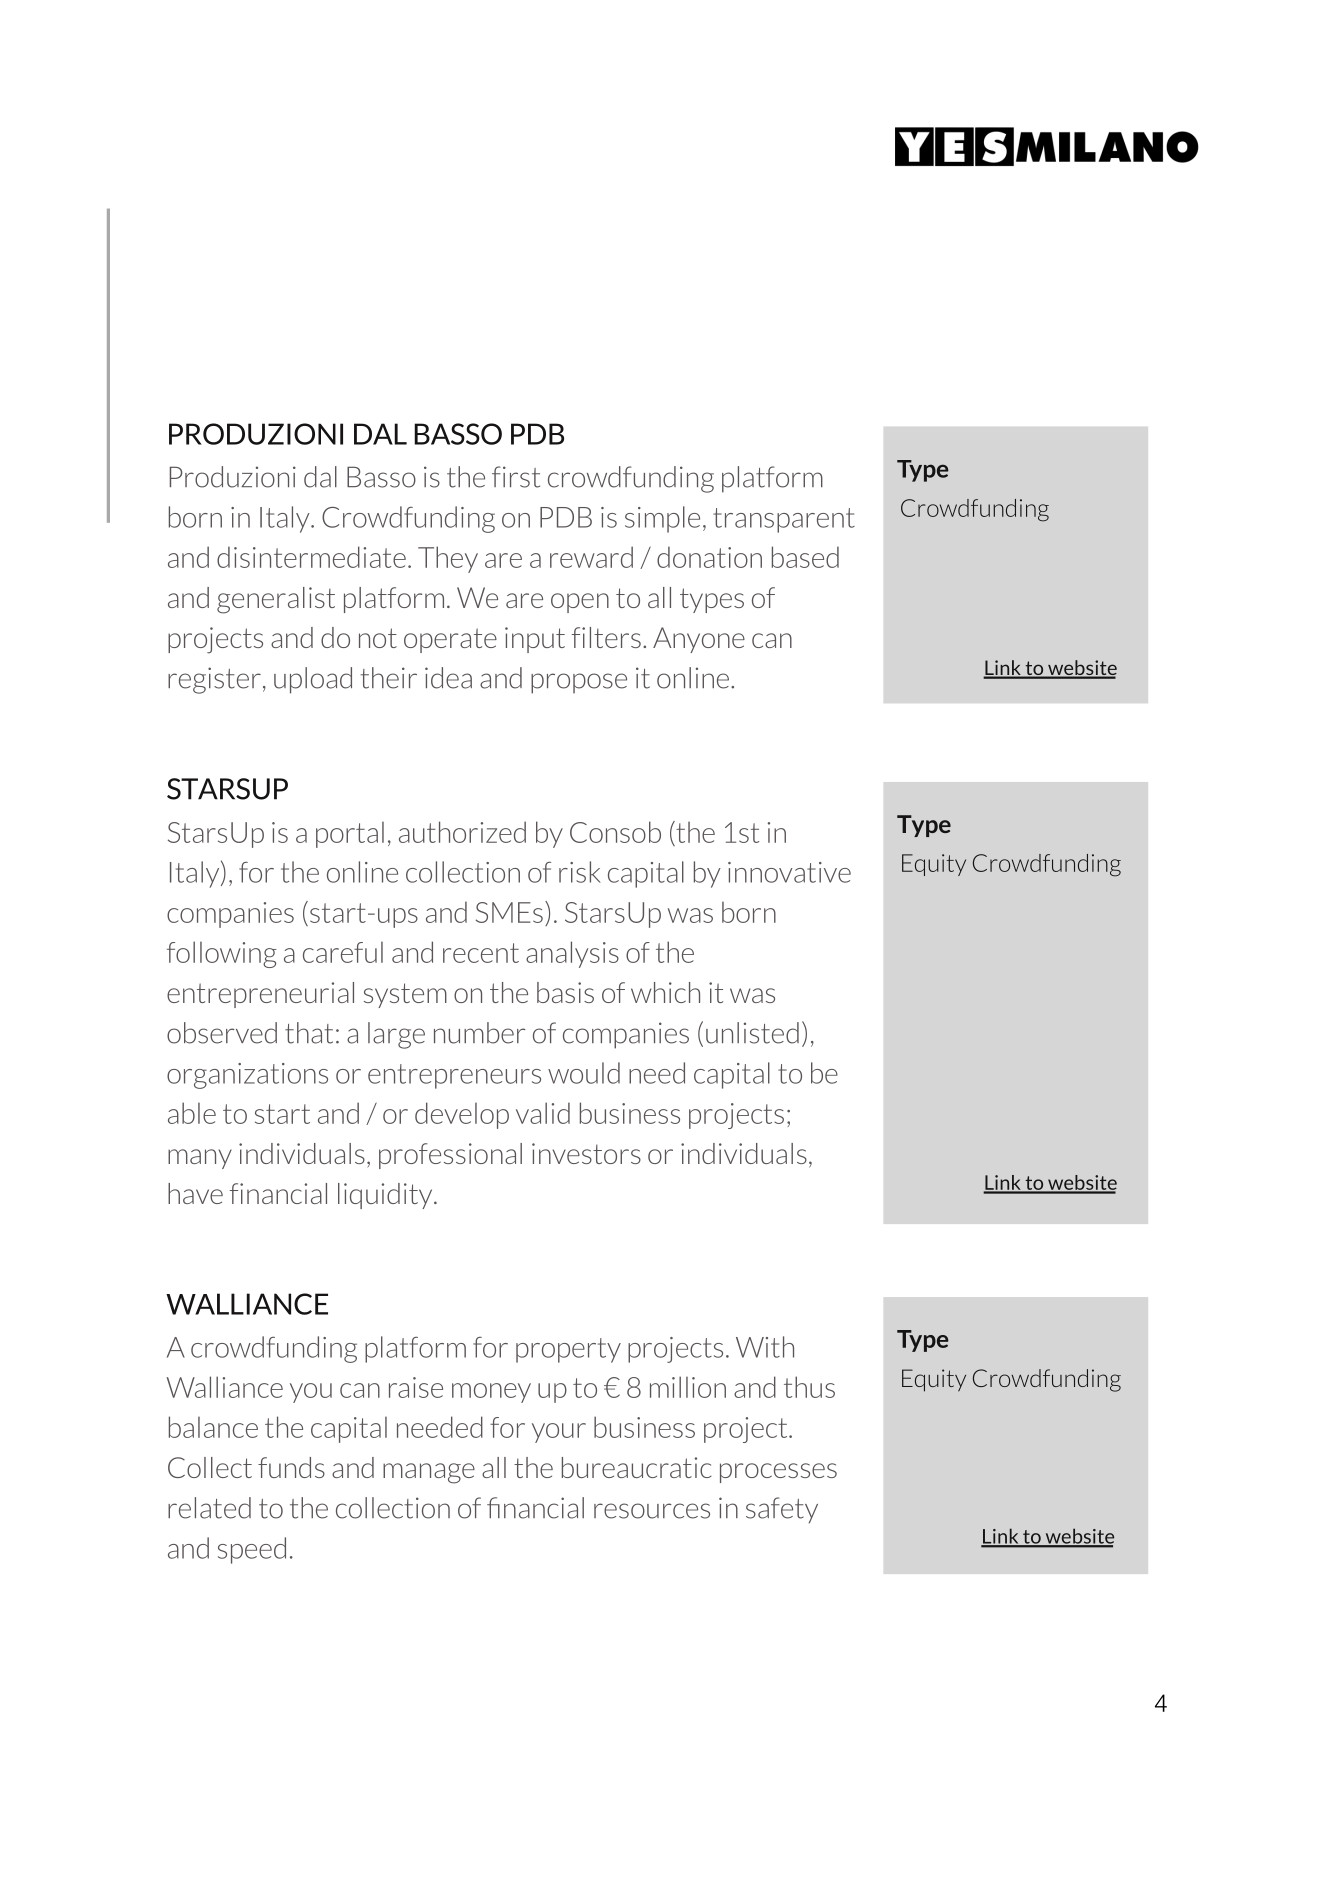 The width and height of the screenshot is (1329, 1881). What do you see at coordinates (276, 600) in the screenshot?
I see `generalist` at bounding box center [276, 600].
